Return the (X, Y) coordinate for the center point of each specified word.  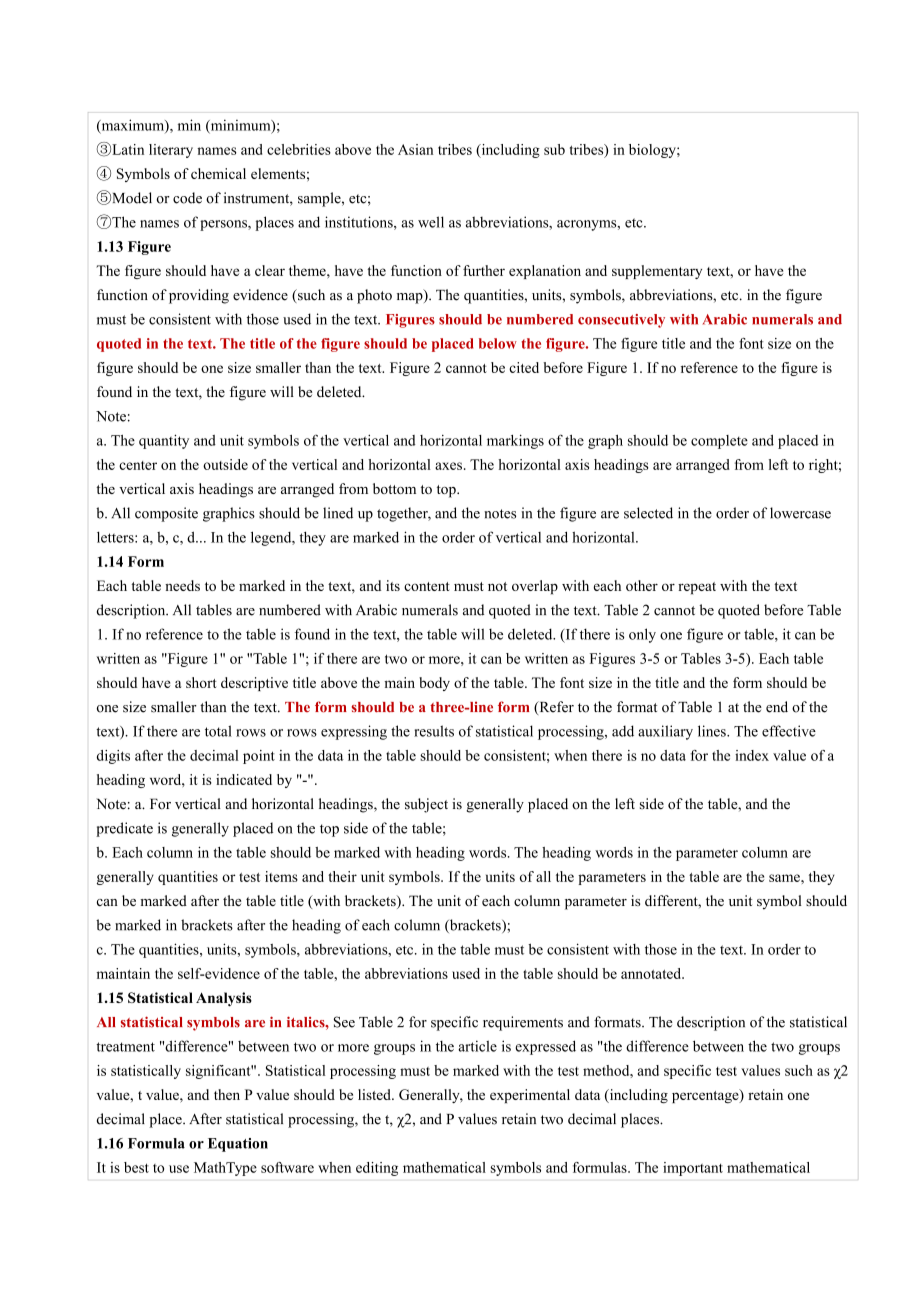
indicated (244, 779)
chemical (218, 173)
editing (377, 1169)
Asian (415, 149)
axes (448, 466)
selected (648, 513)
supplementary (657, 272)
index (752, 755)
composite (166, 514)
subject (426, 805)
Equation (238, 1145)
